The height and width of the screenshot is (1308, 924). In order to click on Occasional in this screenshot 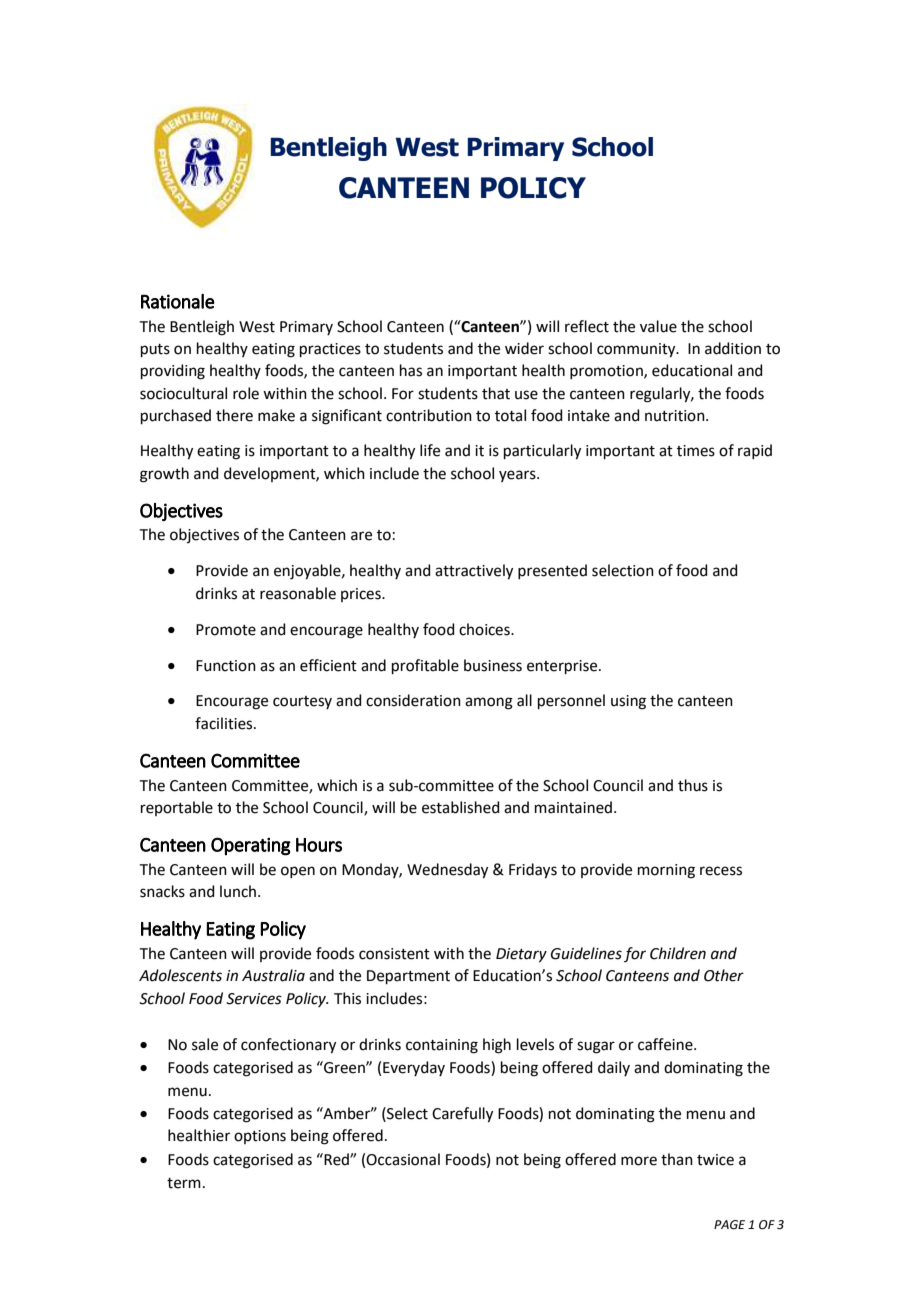, I will do `click(403, 1159)`.
